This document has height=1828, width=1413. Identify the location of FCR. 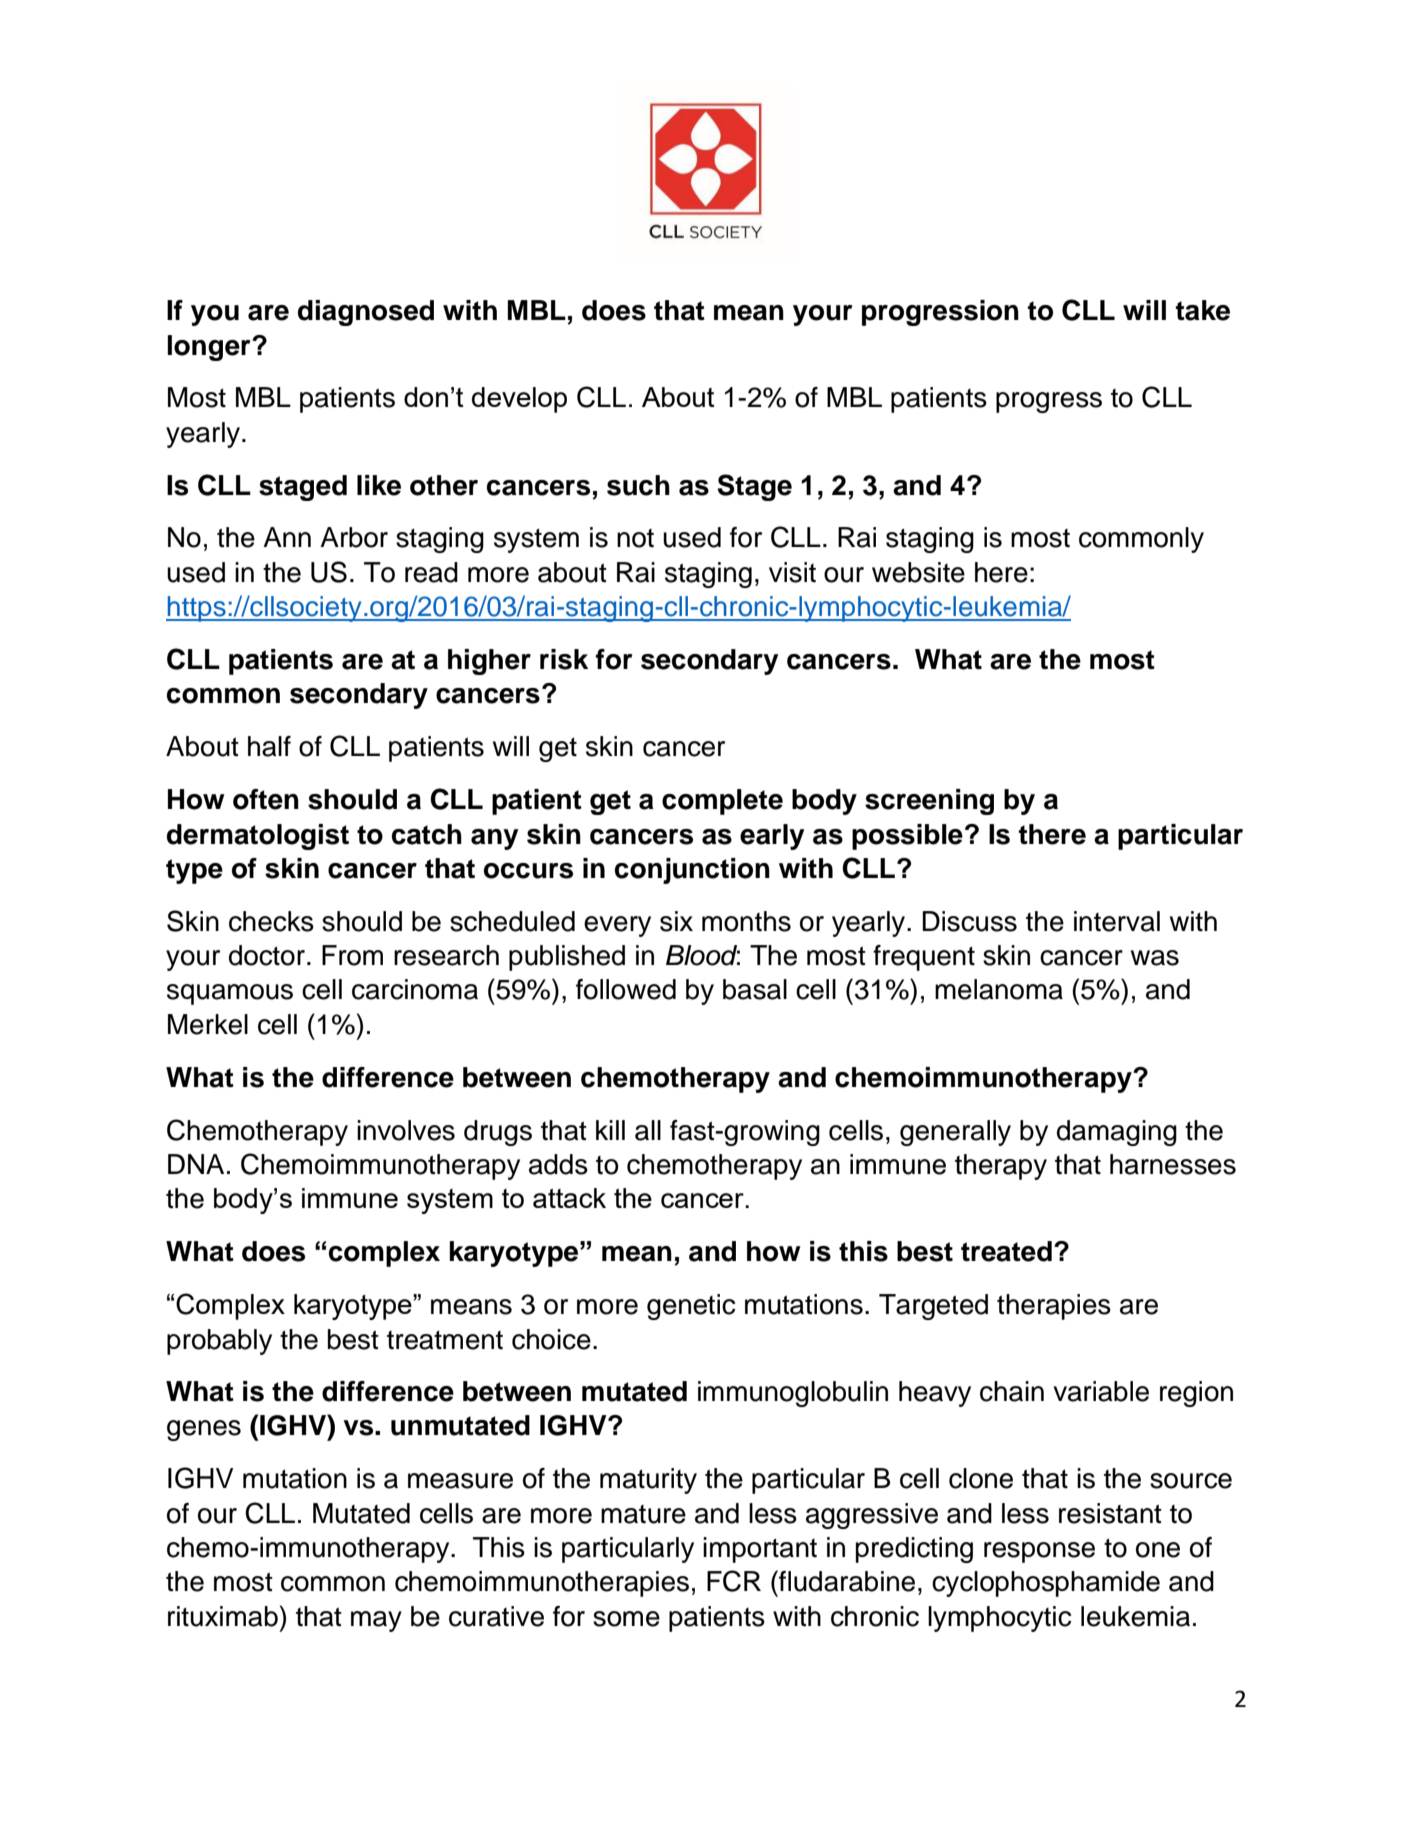
(734, 1581).
